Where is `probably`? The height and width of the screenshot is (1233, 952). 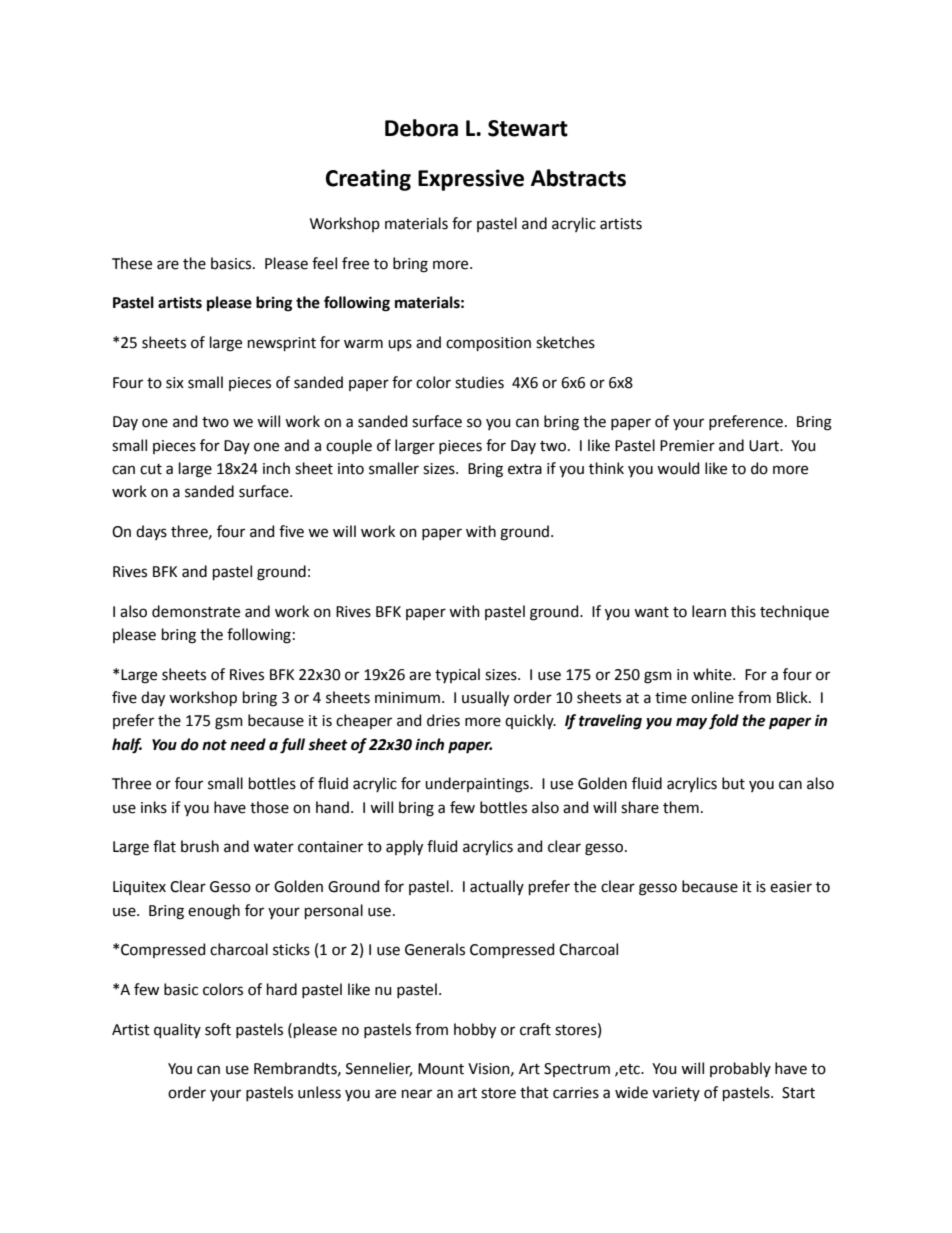 probably is located at coordinates (740, 1069).
